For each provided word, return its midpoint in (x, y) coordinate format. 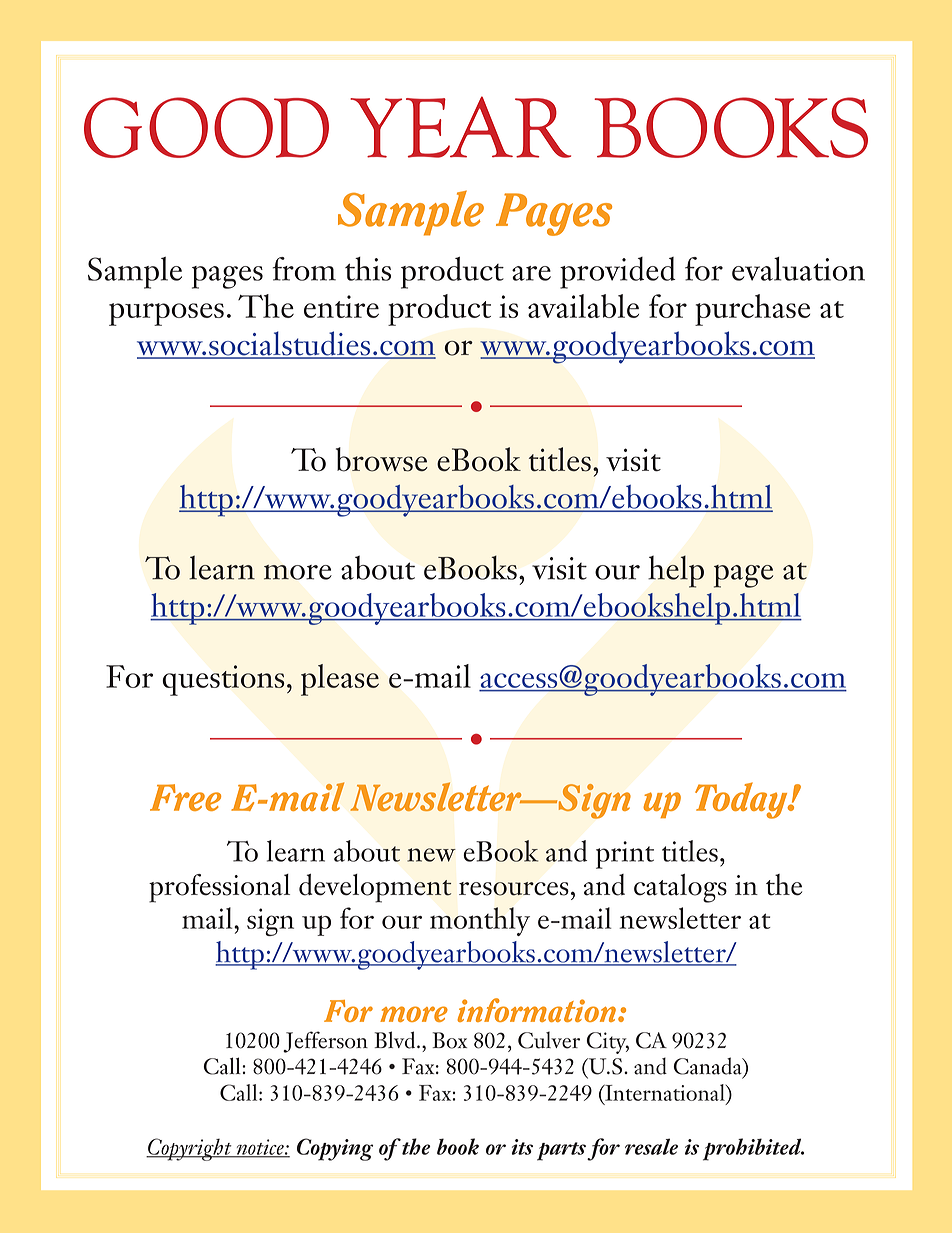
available (583, 306)
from (304, 269)
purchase (752, 310)
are (531, 273)
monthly (480, 921)
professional (219, 888)
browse (382, 459)
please (340, 680)
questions (223, 680)
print (625, 855)
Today (742, 800)
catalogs (680, 888)
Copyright (190, 1149)
